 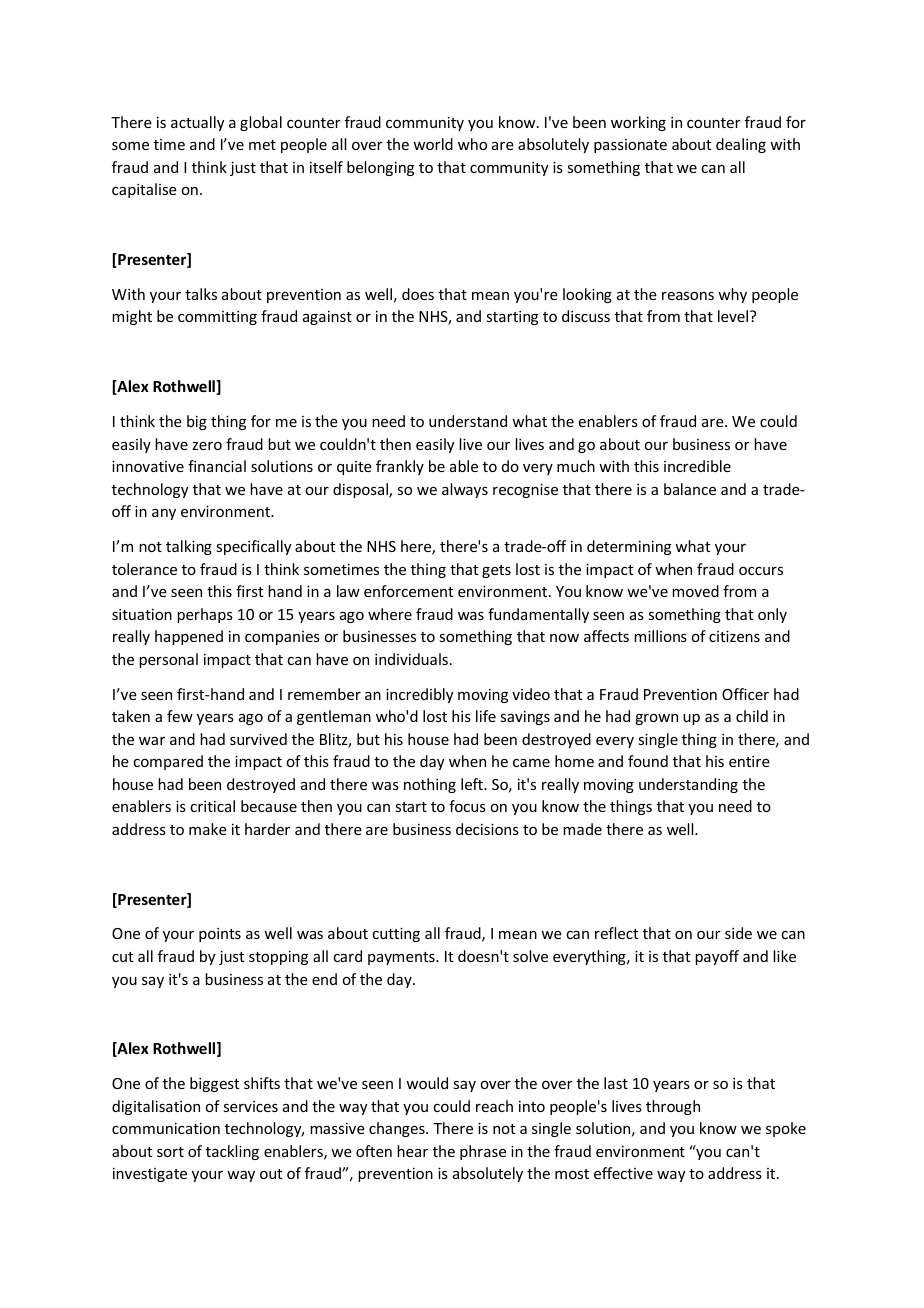 What do you see at coordinates (749, 761) in the screenshot?
I see `entire` at bounding box center [749, 761].
